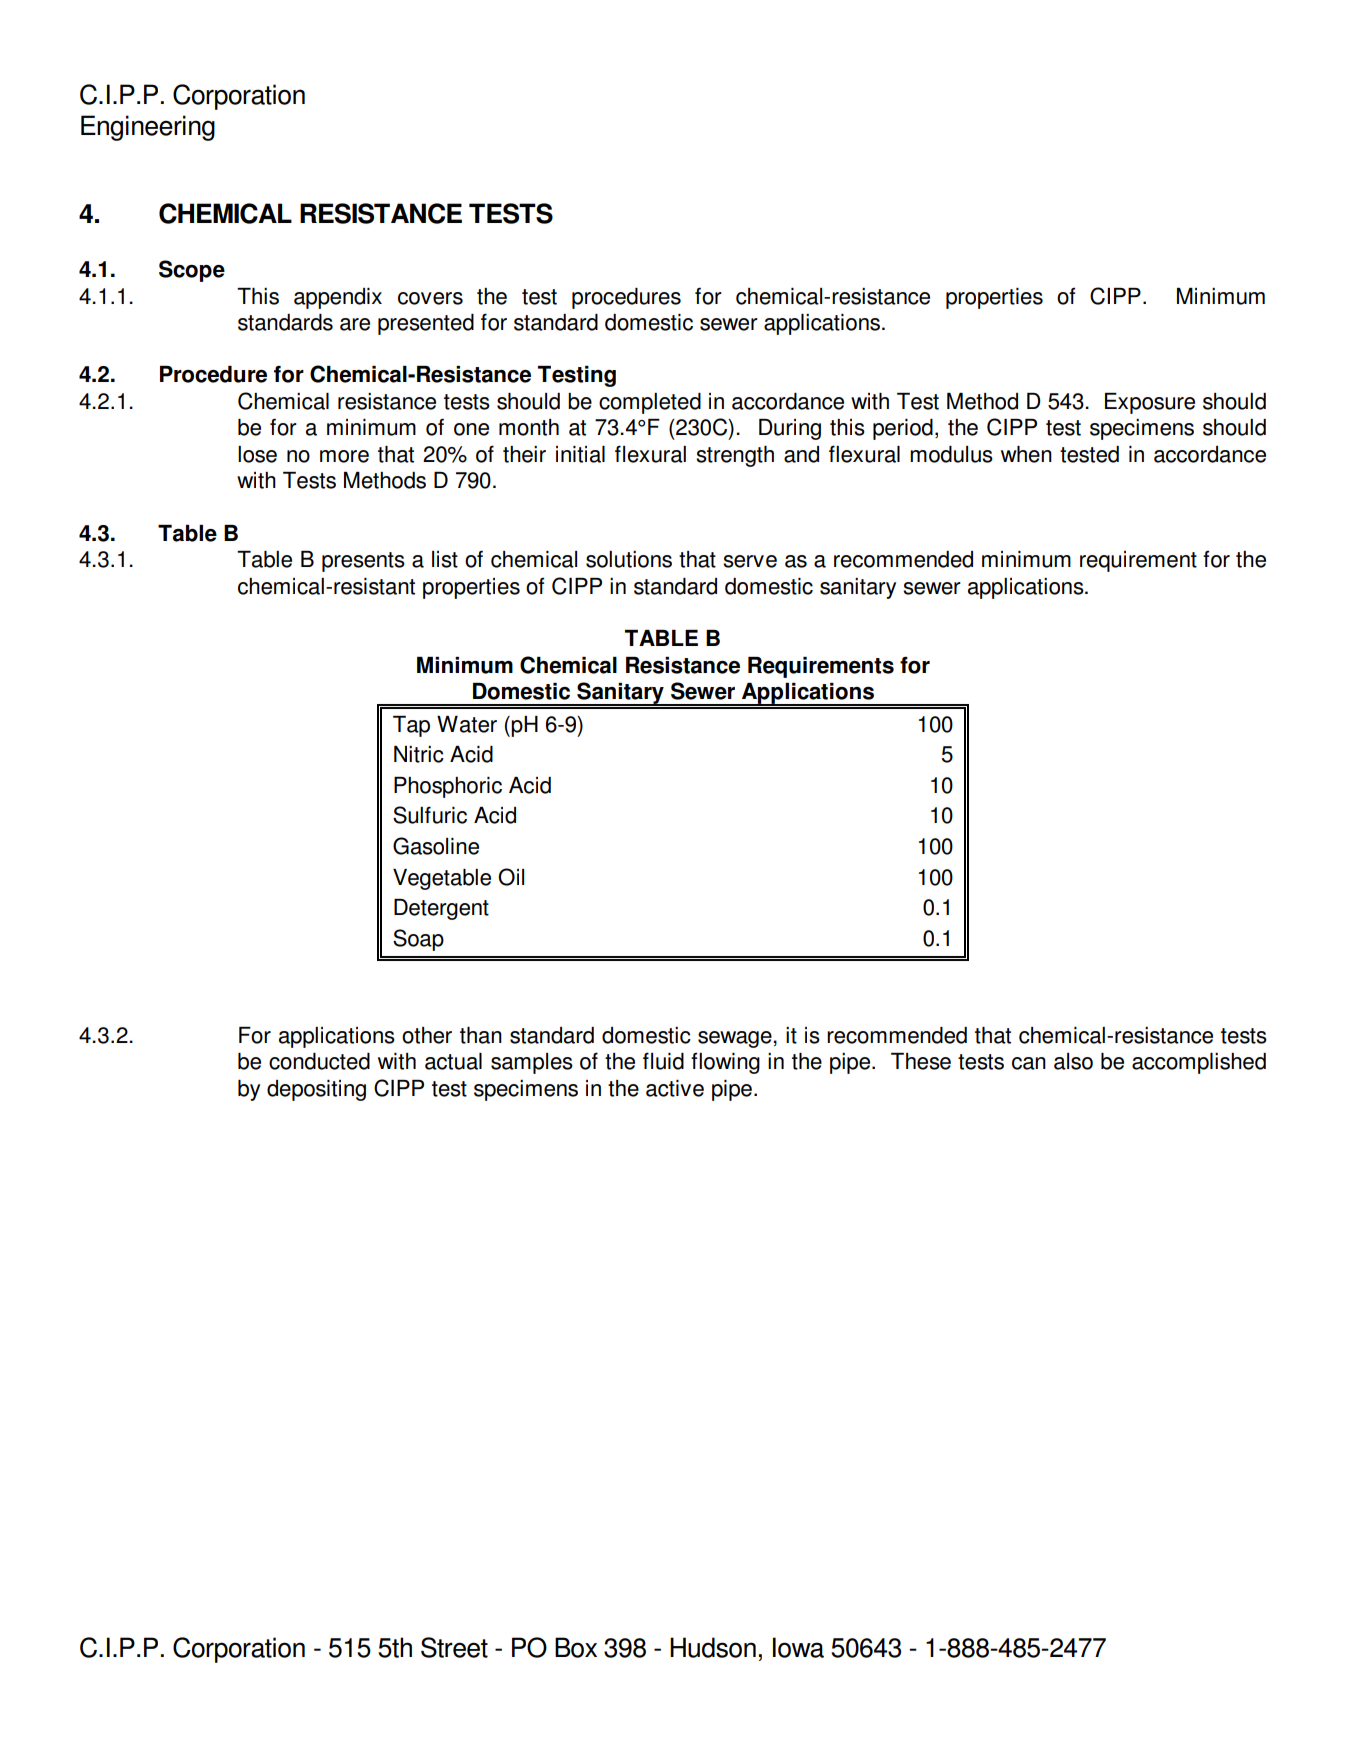  What do you see at coordinates (319, 1061) in the screenshot?
I see `conducted` at bounding box center [319, 1061].
